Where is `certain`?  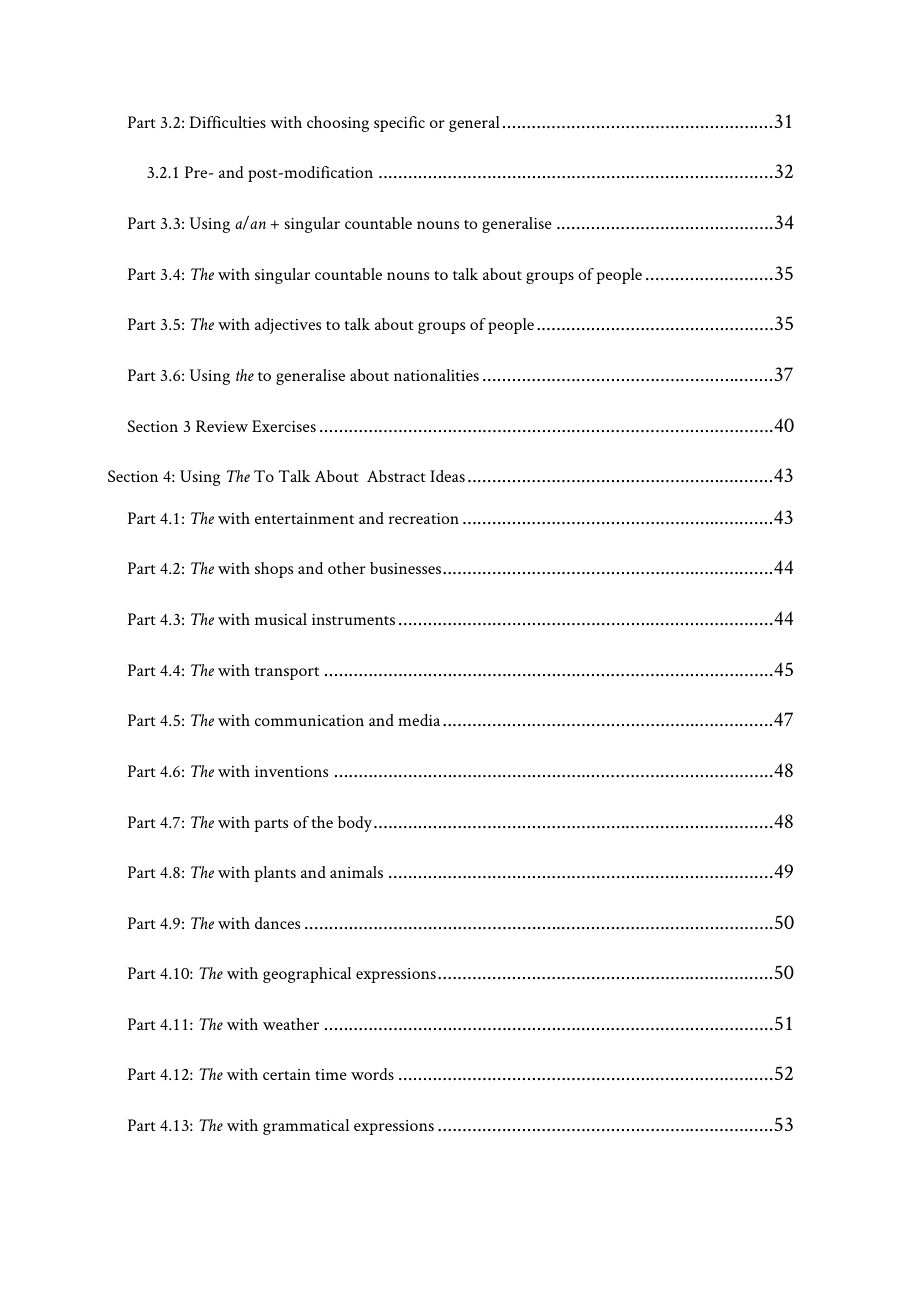
certain is located at coordinates (287, 1074).
